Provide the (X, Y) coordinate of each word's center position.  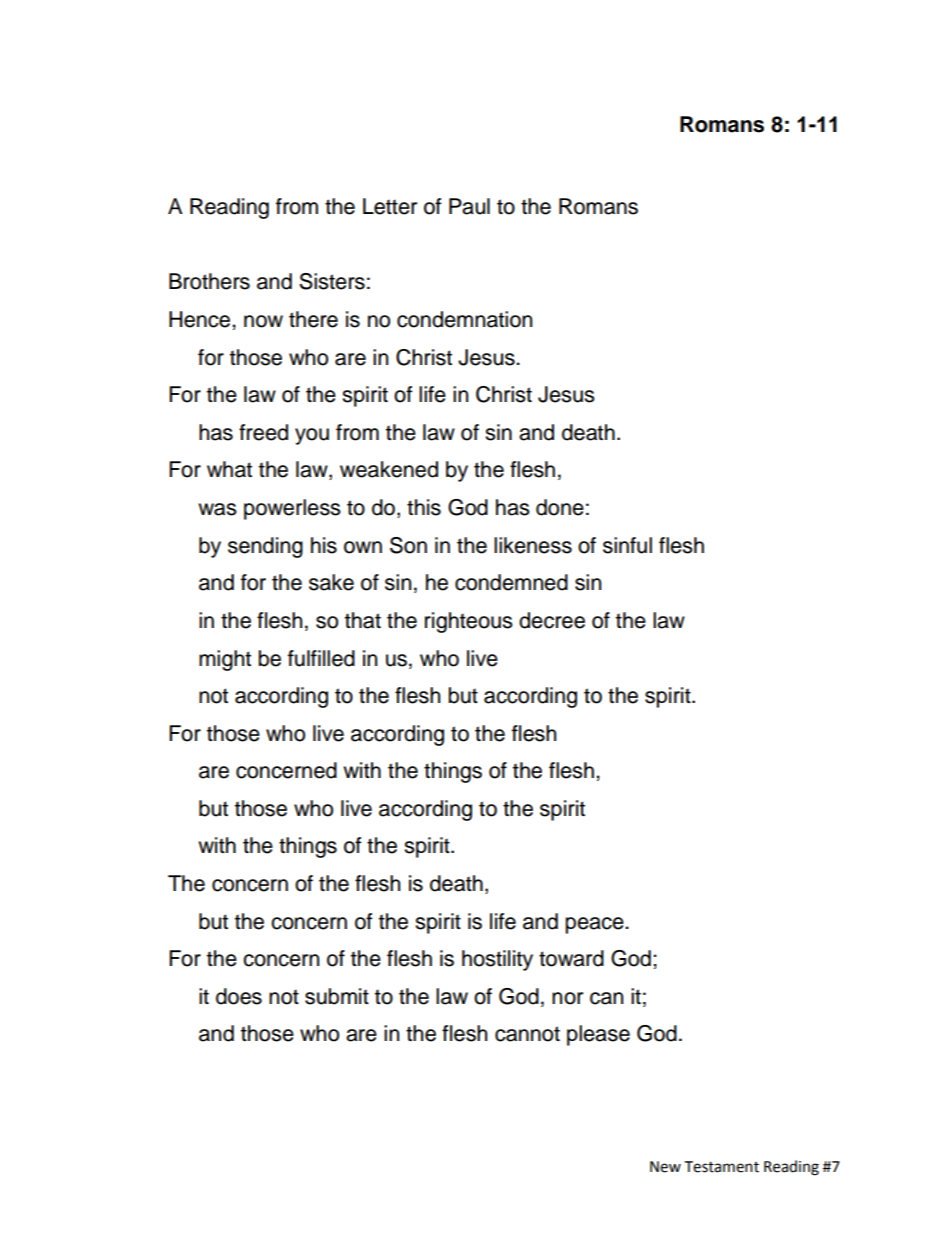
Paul (469, 206)
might (225, 660)
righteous (469, 622)
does (239, 996)
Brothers (209, 281)
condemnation (464, 319)
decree (552, 620)
